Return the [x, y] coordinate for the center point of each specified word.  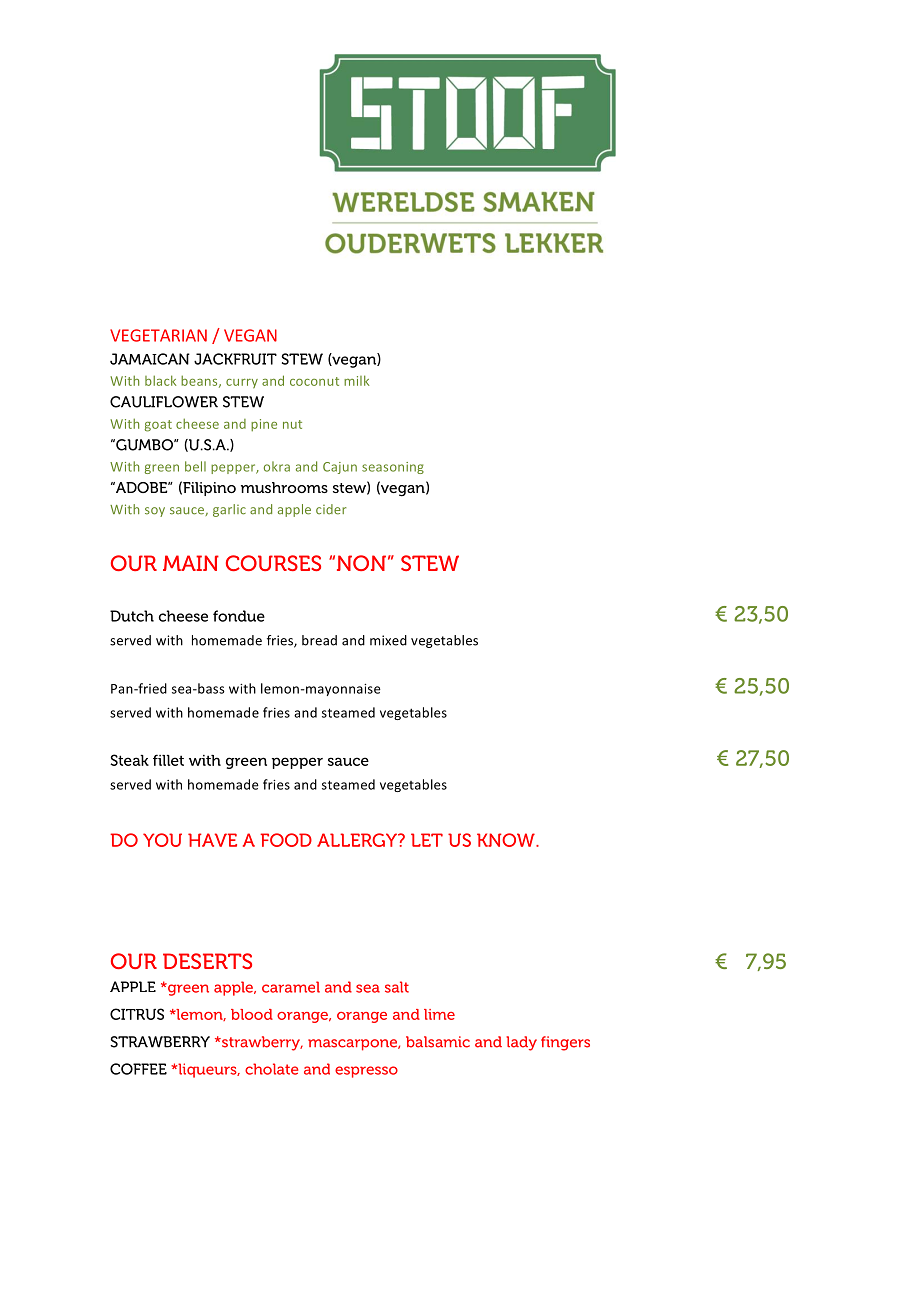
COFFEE [138, 1069]
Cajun [340, 468]
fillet [168, 760]
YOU [162, 840]
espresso [366, 1072]
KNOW [507, 840]
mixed [388, 640]
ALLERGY [358, 840]
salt [397, 987]
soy [155, 512]
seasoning [393, 468]
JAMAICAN [150, 359]
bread [319, 640]
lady [521, 1043]
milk [356, 380]
